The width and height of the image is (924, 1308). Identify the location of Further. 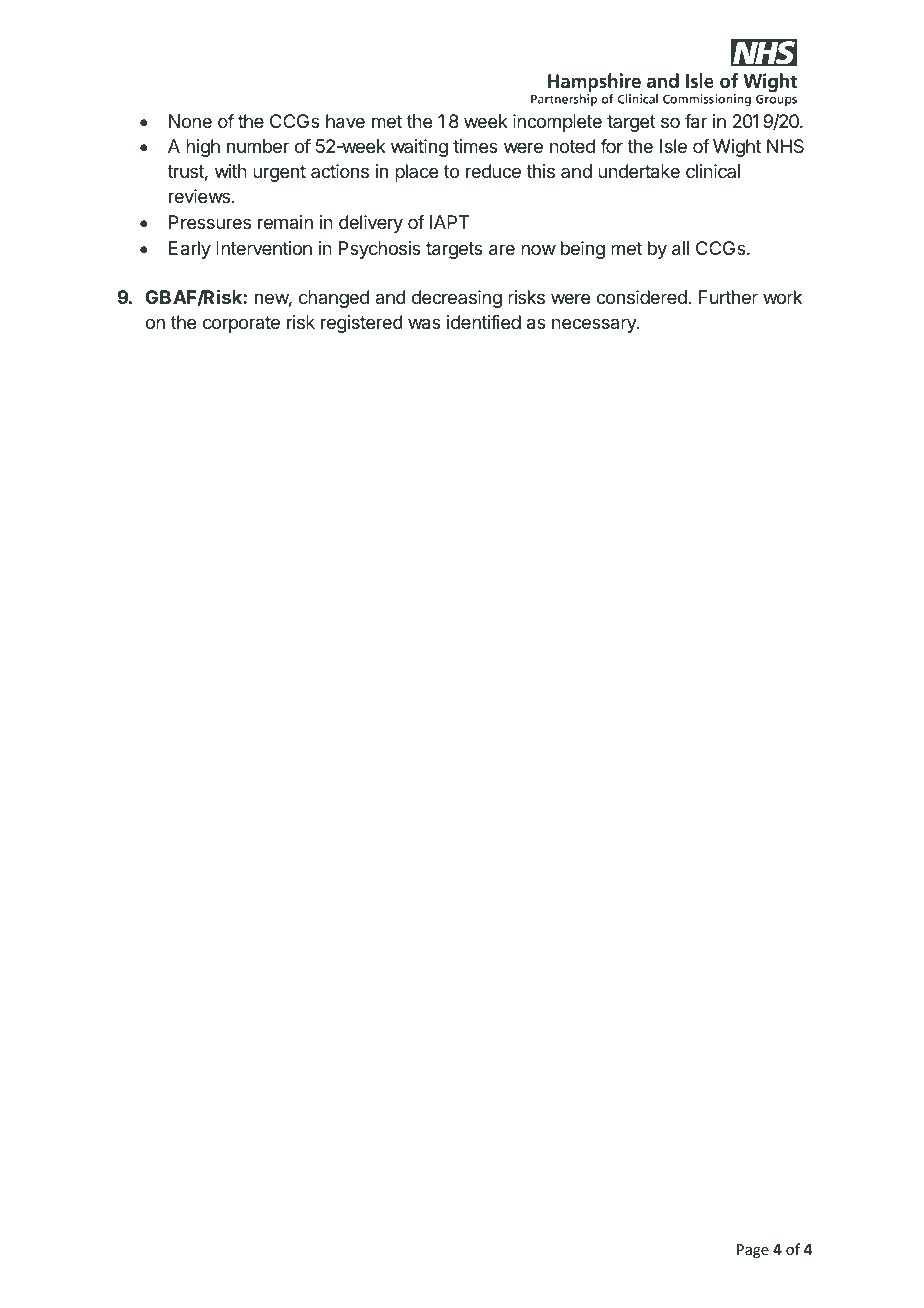
(728, 297).
